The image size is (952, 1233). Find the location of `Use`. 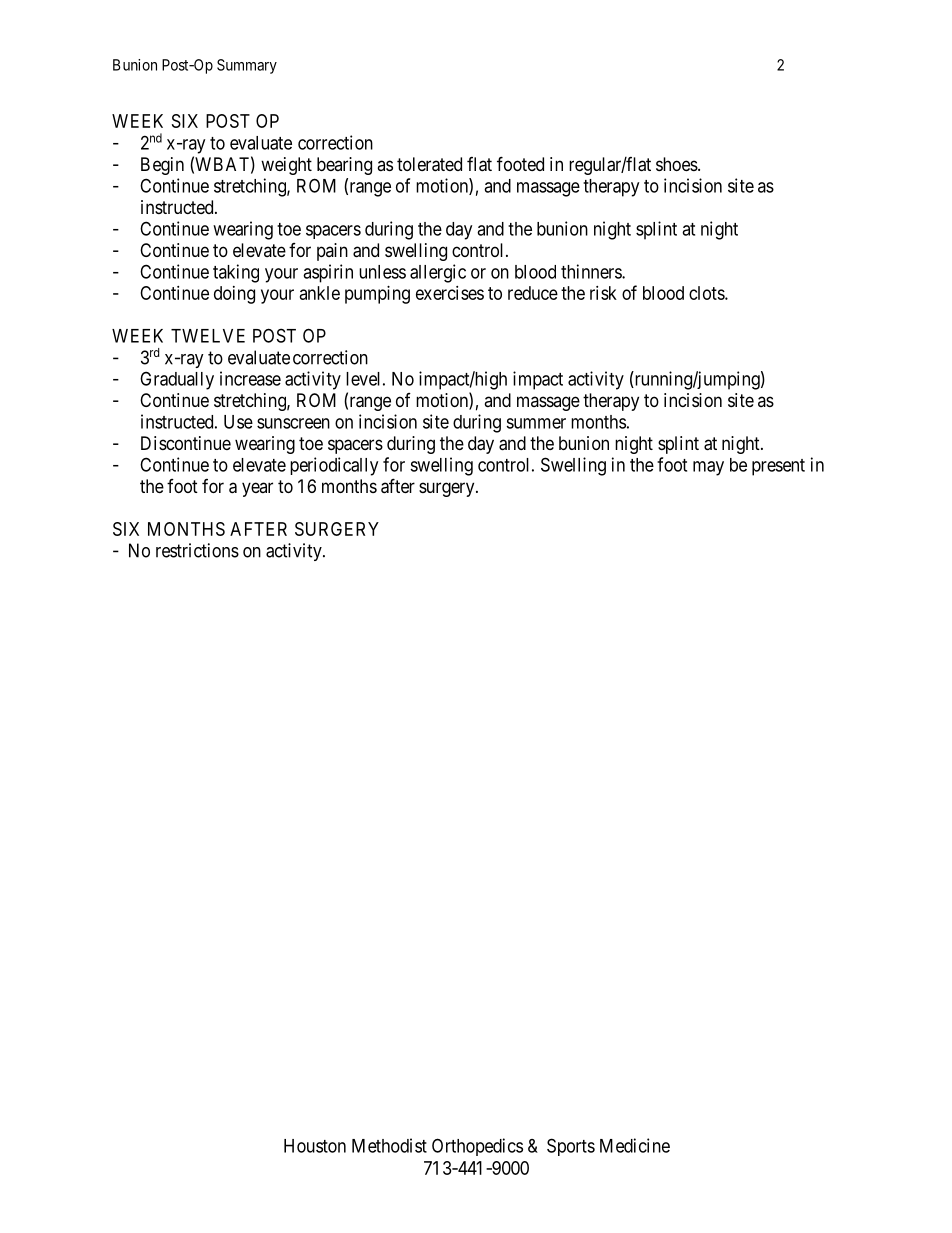

Use is located at coordinates (238, 422).
